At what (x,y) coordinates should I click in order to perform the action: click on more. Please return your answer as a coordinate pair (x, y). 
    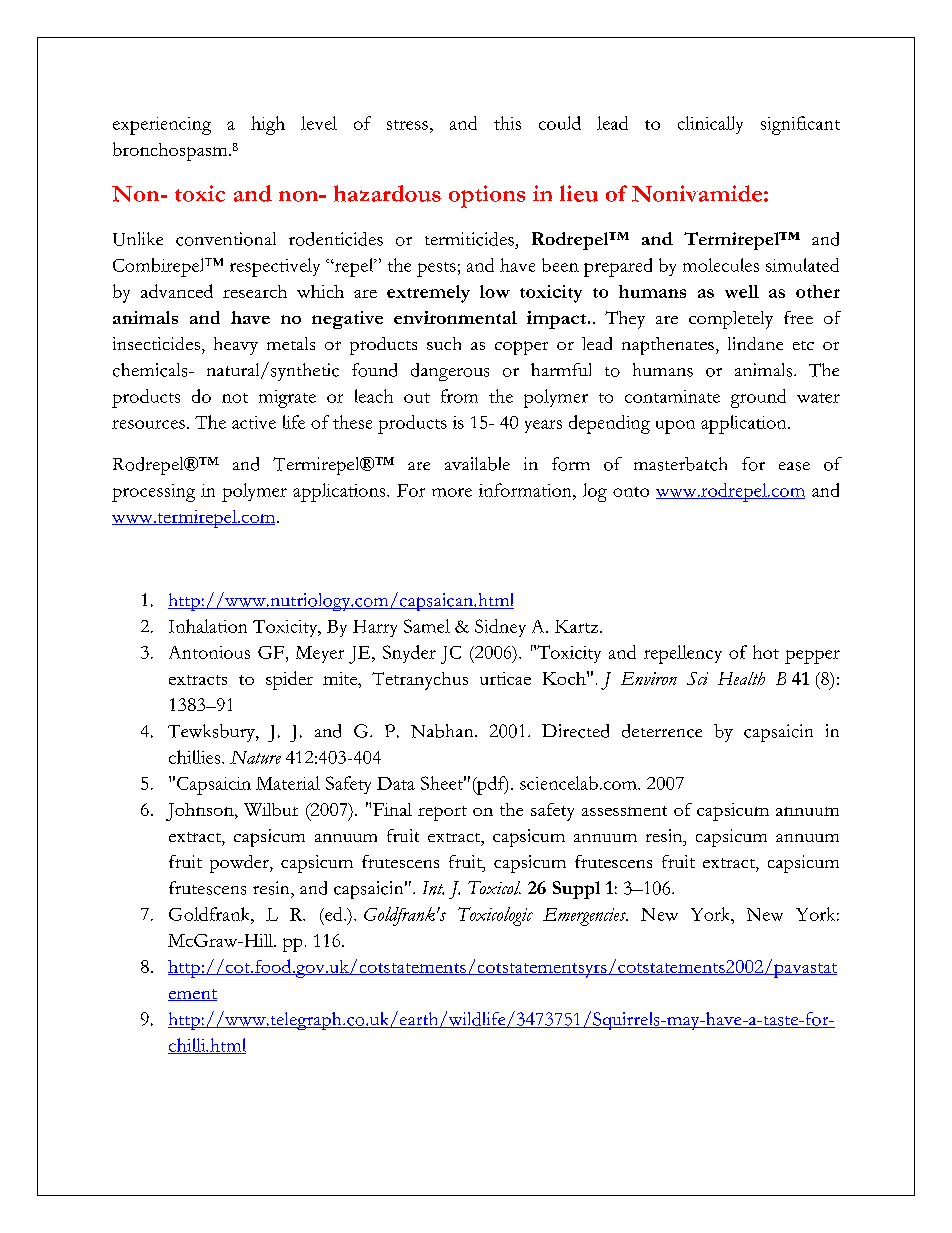
    Looking at the image, I should click on (452, 492).
